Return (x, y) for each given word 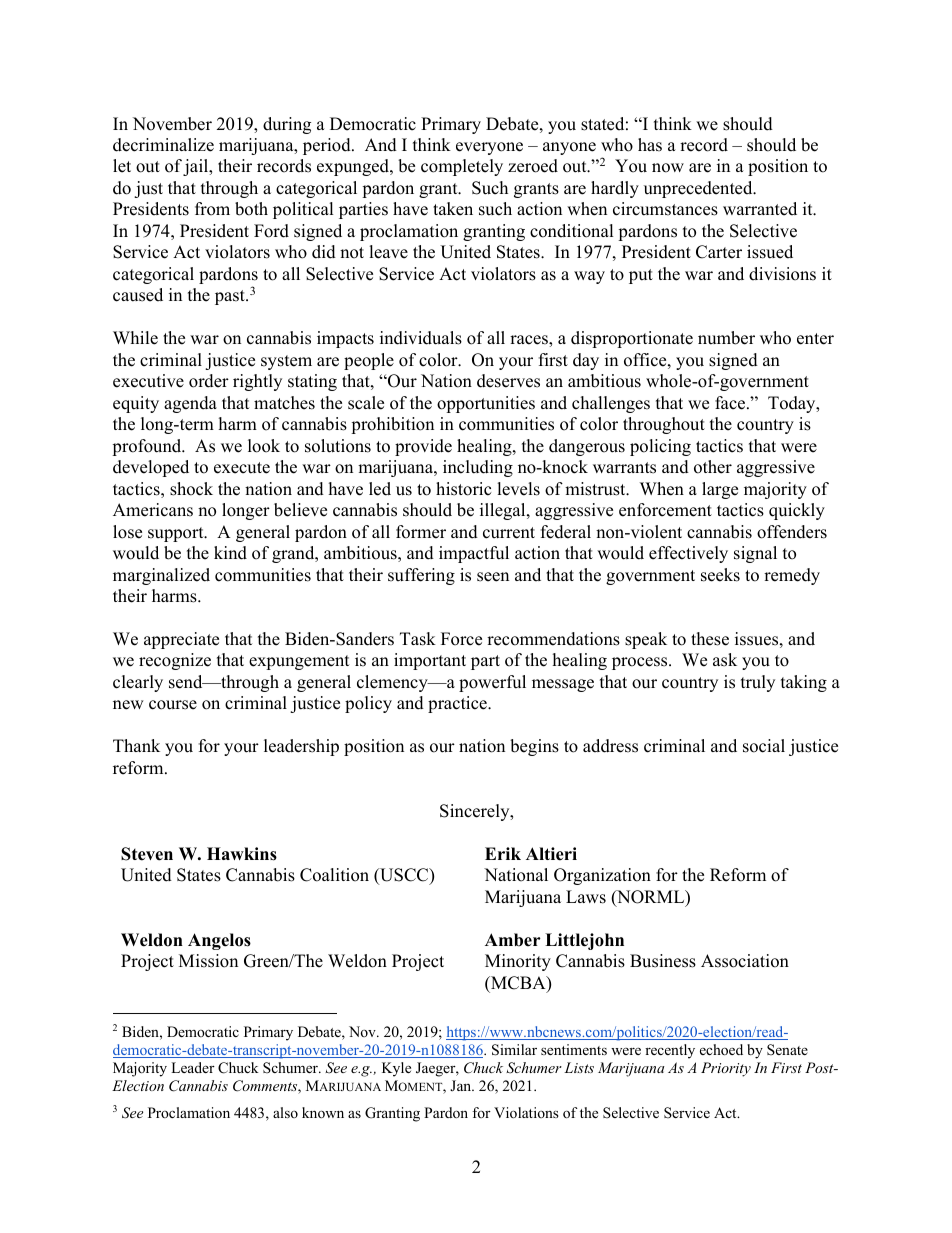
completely (462, 167)
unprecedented (699, 189)
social (764, 746)
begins (534, 747)
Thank (136, 745)
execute (242, 468)
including (478, 468)
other (713, 467)
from (212, 209)
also (285, 1112)
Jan (462, 1085)
